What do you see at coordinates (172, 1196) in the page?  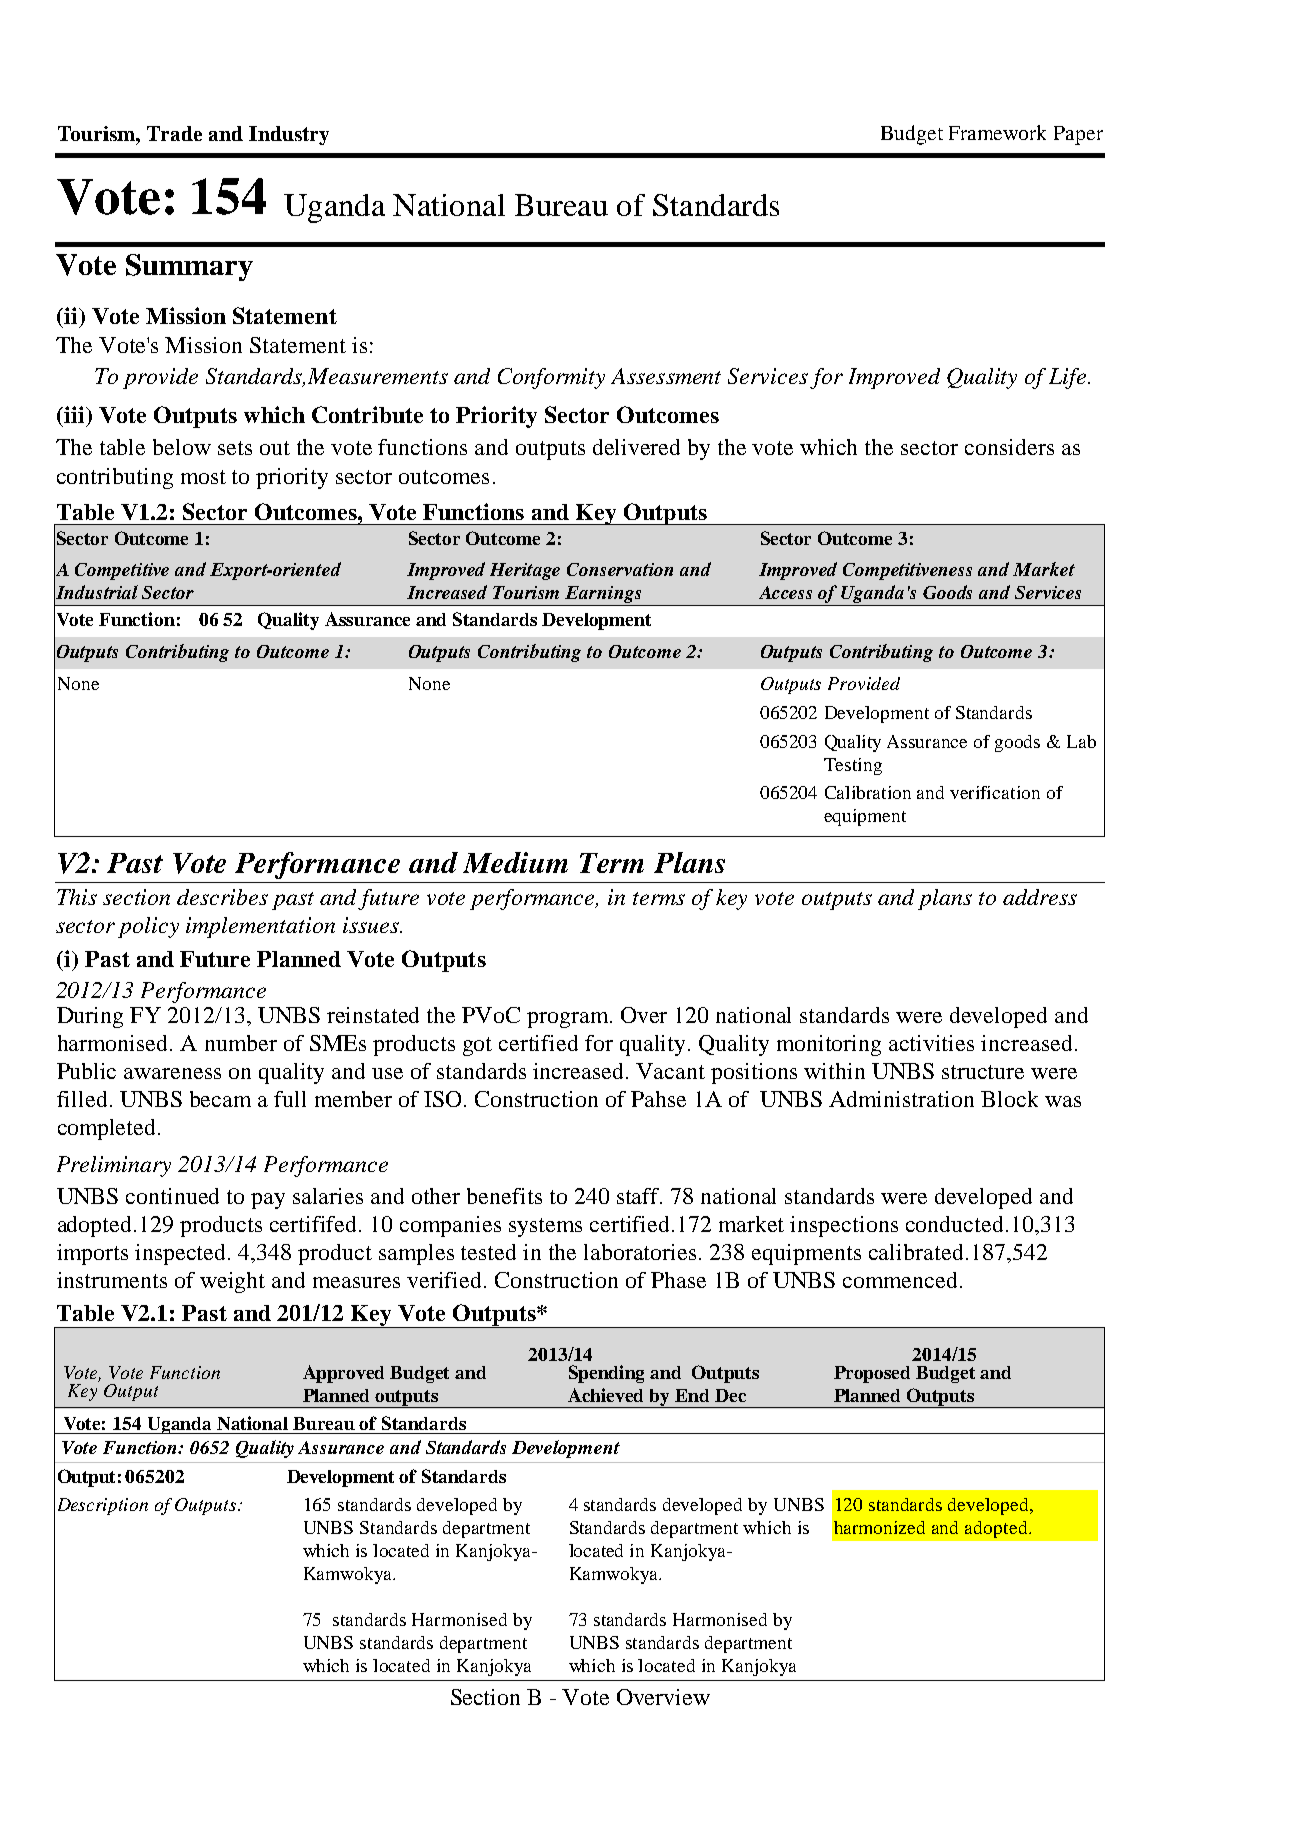 I see `continued` at bounding box center [172, 1196].
